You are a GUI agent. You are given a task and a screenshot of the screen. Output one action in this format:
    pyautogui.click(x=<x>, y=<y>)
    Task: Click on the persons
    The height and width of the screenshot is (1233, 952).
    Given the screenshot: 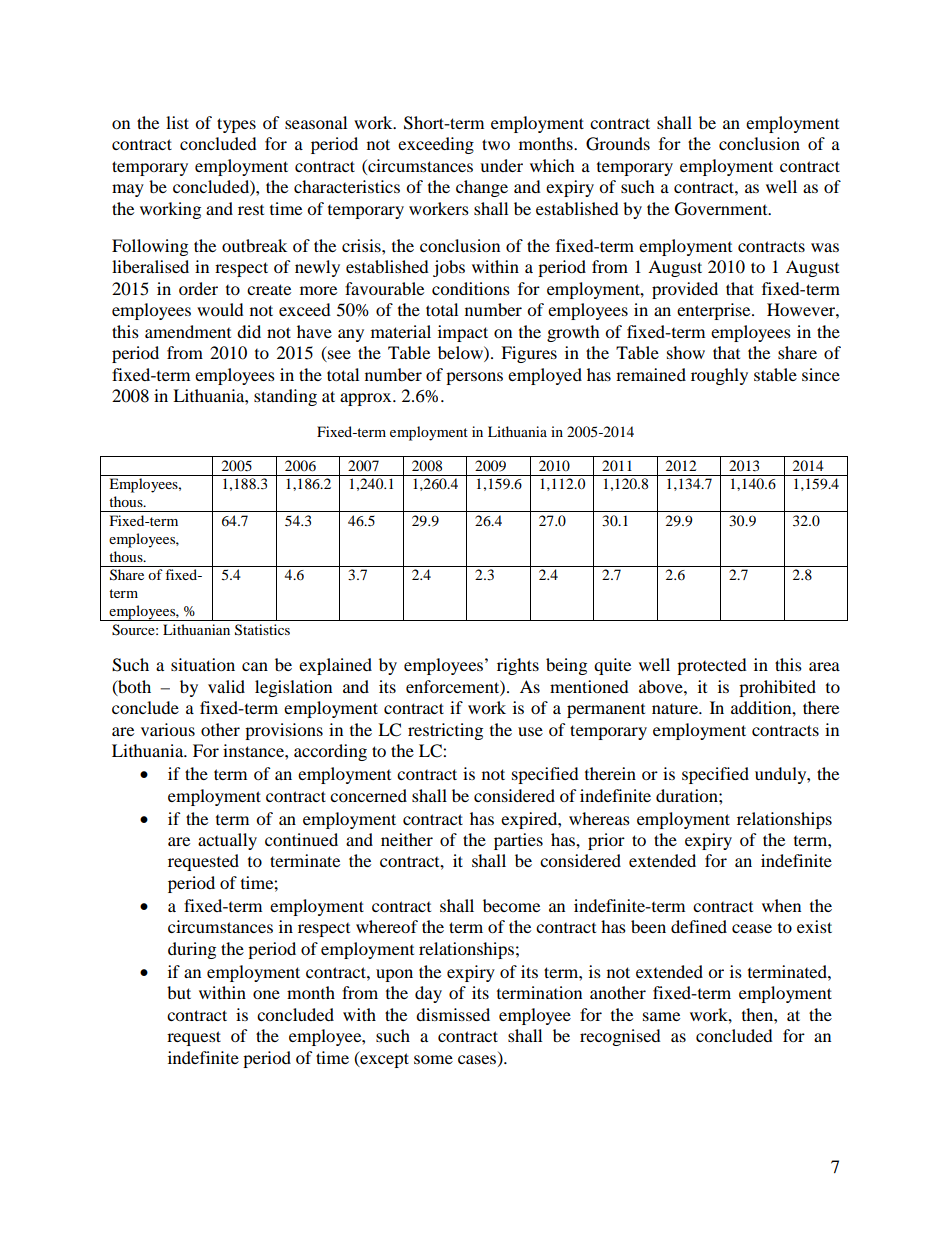 What is the action you would take?
    pyautogui.click(x=474, y=378)
